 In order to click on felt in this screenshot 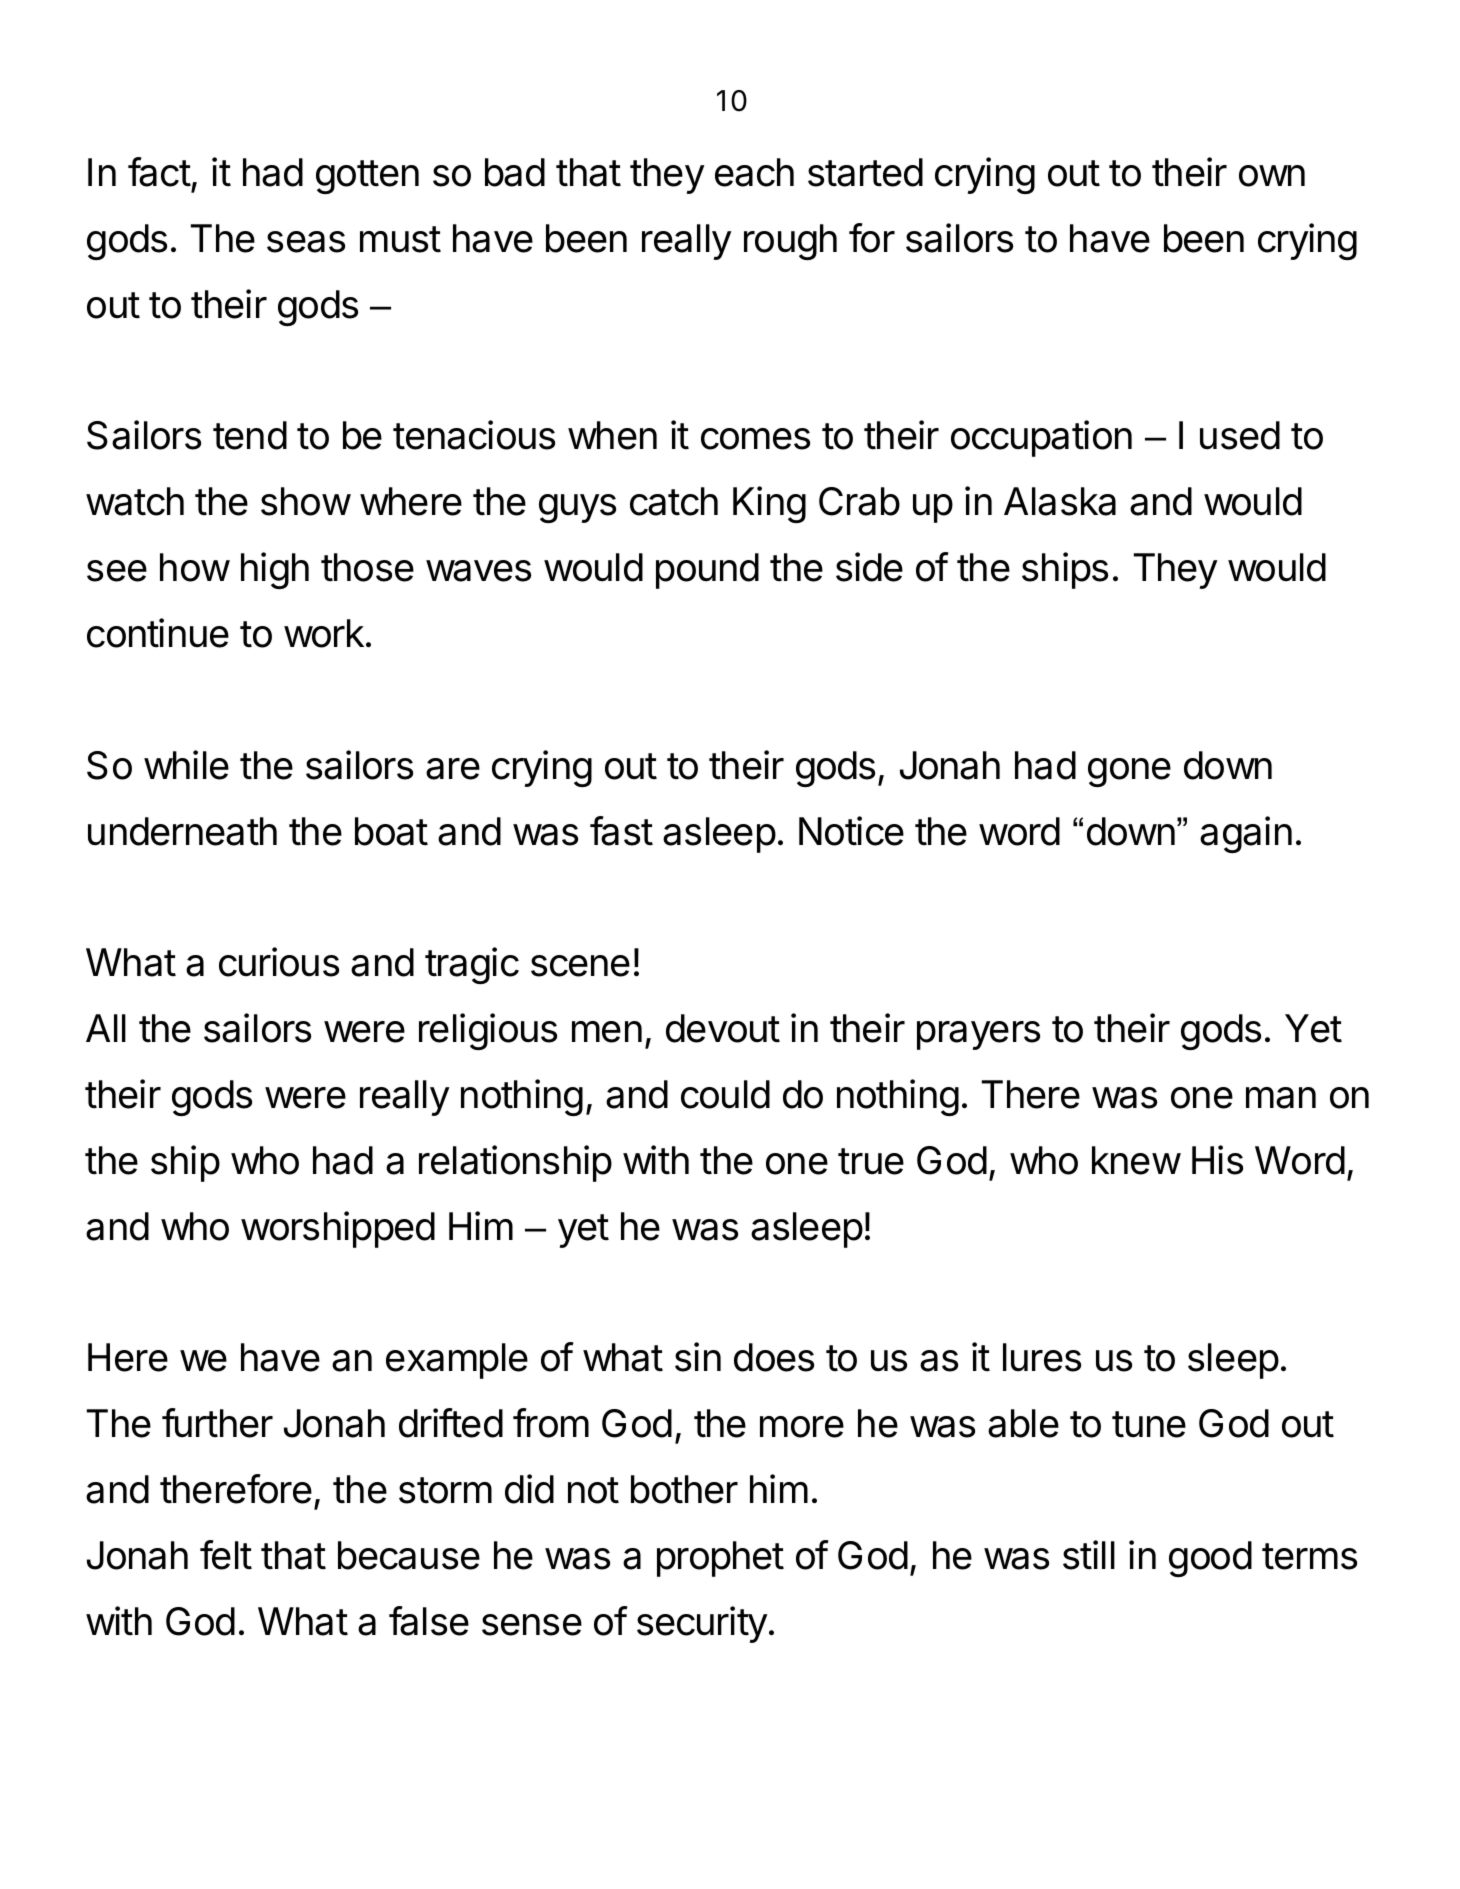, I will do `click(226, 1555)`.
